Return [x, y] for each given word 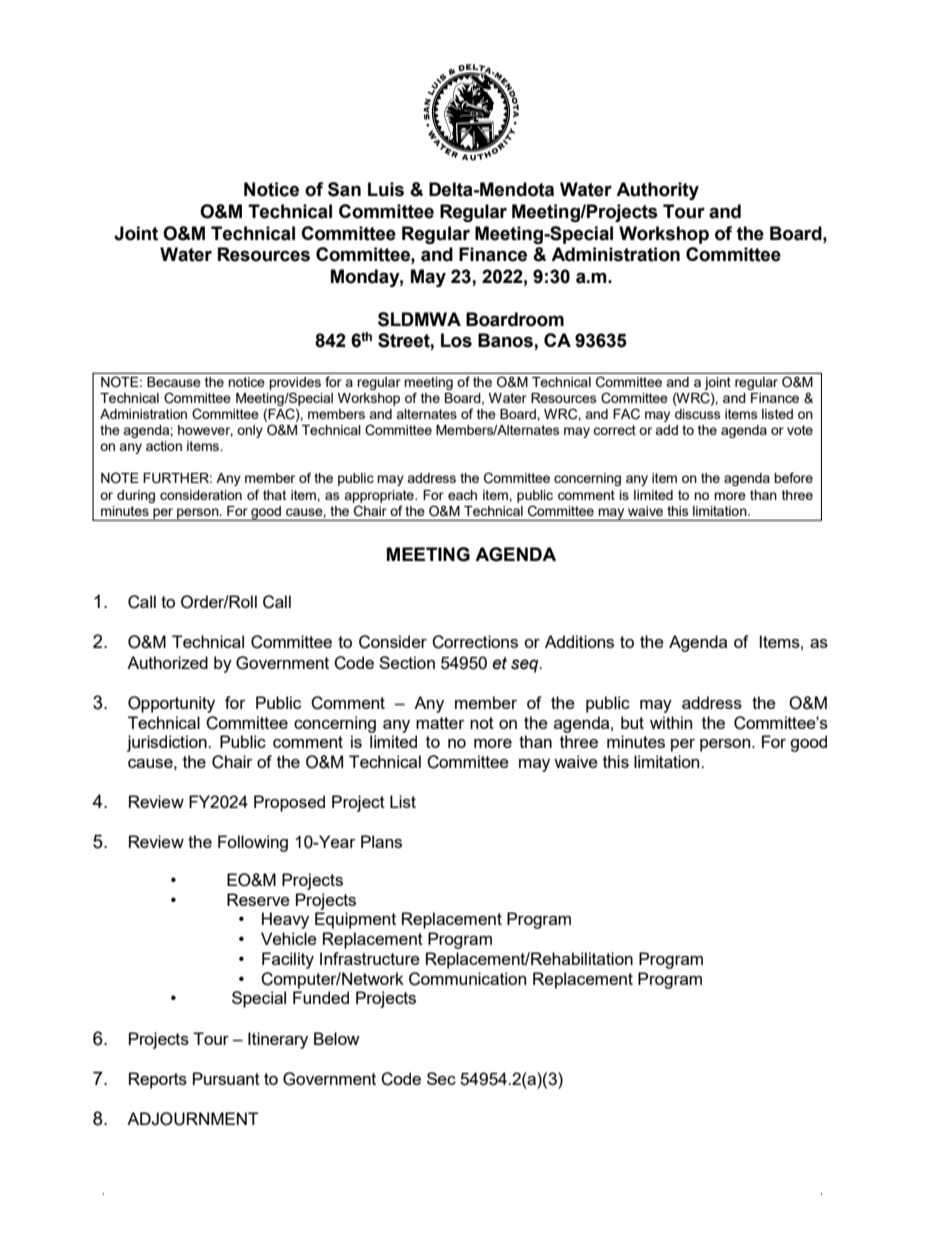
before [793, 477]
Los [456, 340]
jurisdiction [168, 743]
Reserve [258, 899]
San [344, 189]
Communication [467, 979]
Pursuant [226, 1078]
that [274, 495]
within [671, 722]
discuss [698, 414]
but [632, 722]
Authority [657, 191]
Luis [386, 189]
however [205, 431]
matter [440, 723]
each [462, 495]
